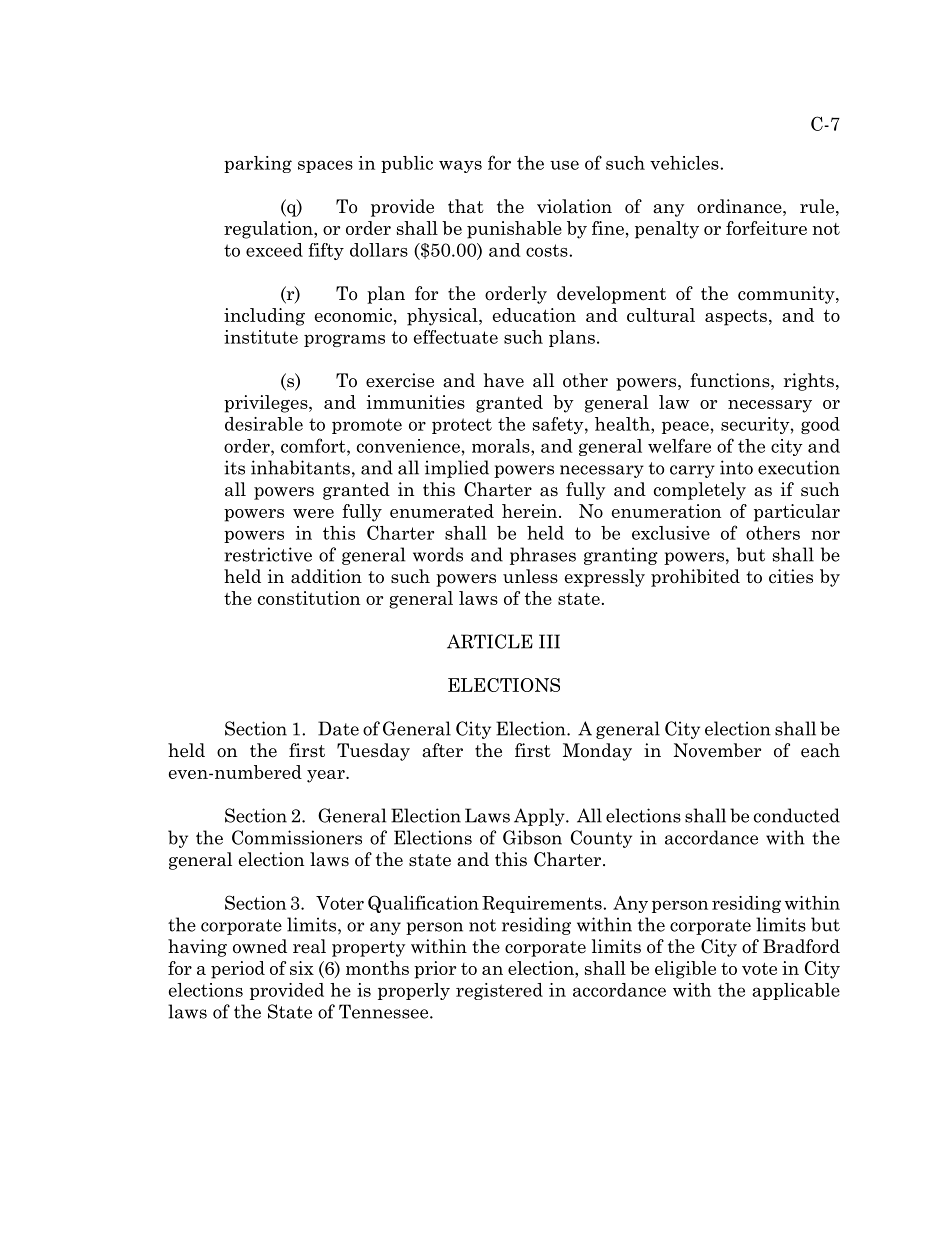 This screenshot has width=952, height=1233. I want to click on parking, so click(258, 164).
